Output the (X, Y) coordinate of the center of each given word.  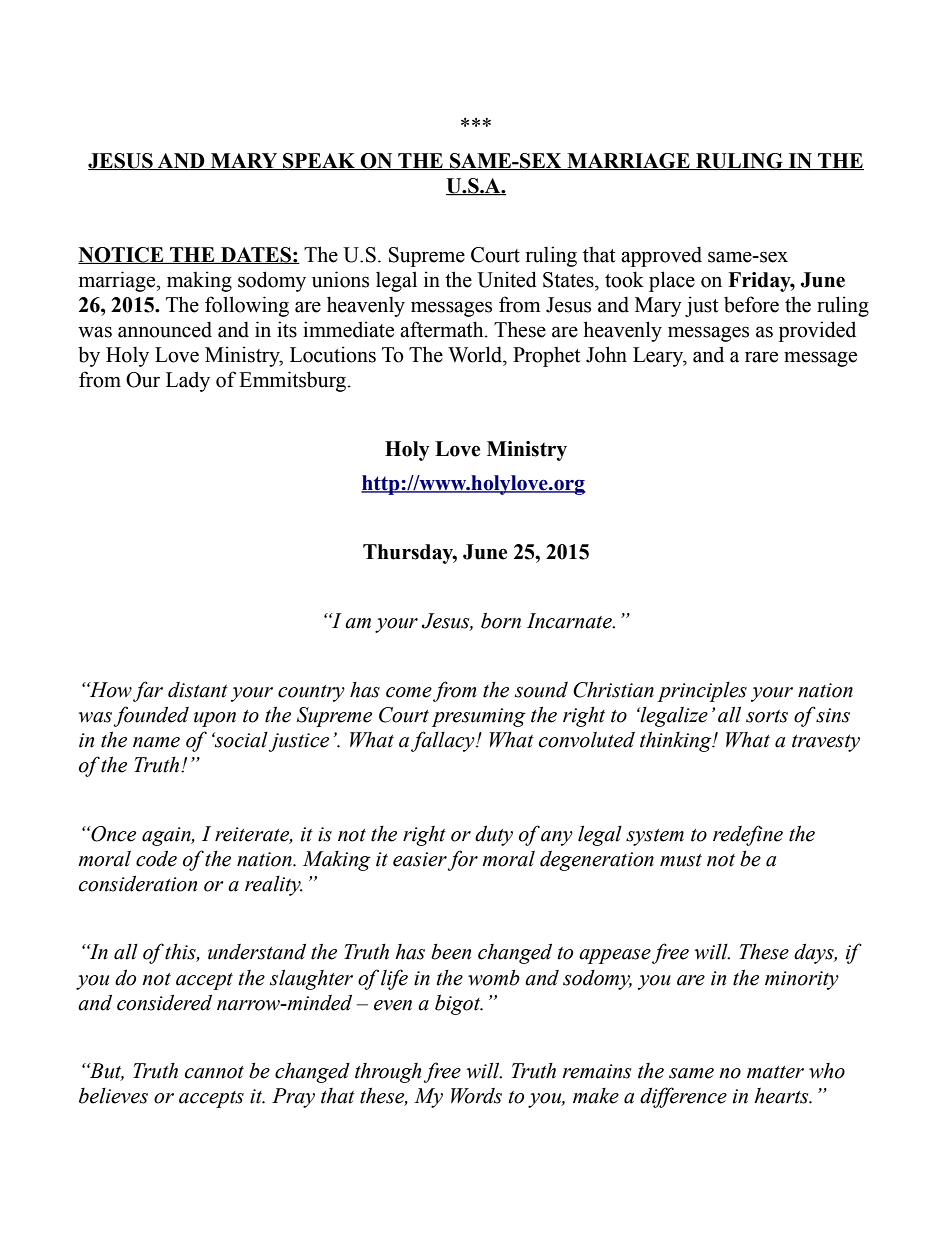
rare (761, 357)
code (156, 858)
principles (702, 692)
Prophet (546, 356)
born (501, 620)
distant (198, 690)
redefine (748, 835)
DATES (256, 255)
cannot (214, 1072)
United (507, 279)
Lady (188, 381)
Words (476, 1096)
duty (494, 835)
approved (661, 256)
